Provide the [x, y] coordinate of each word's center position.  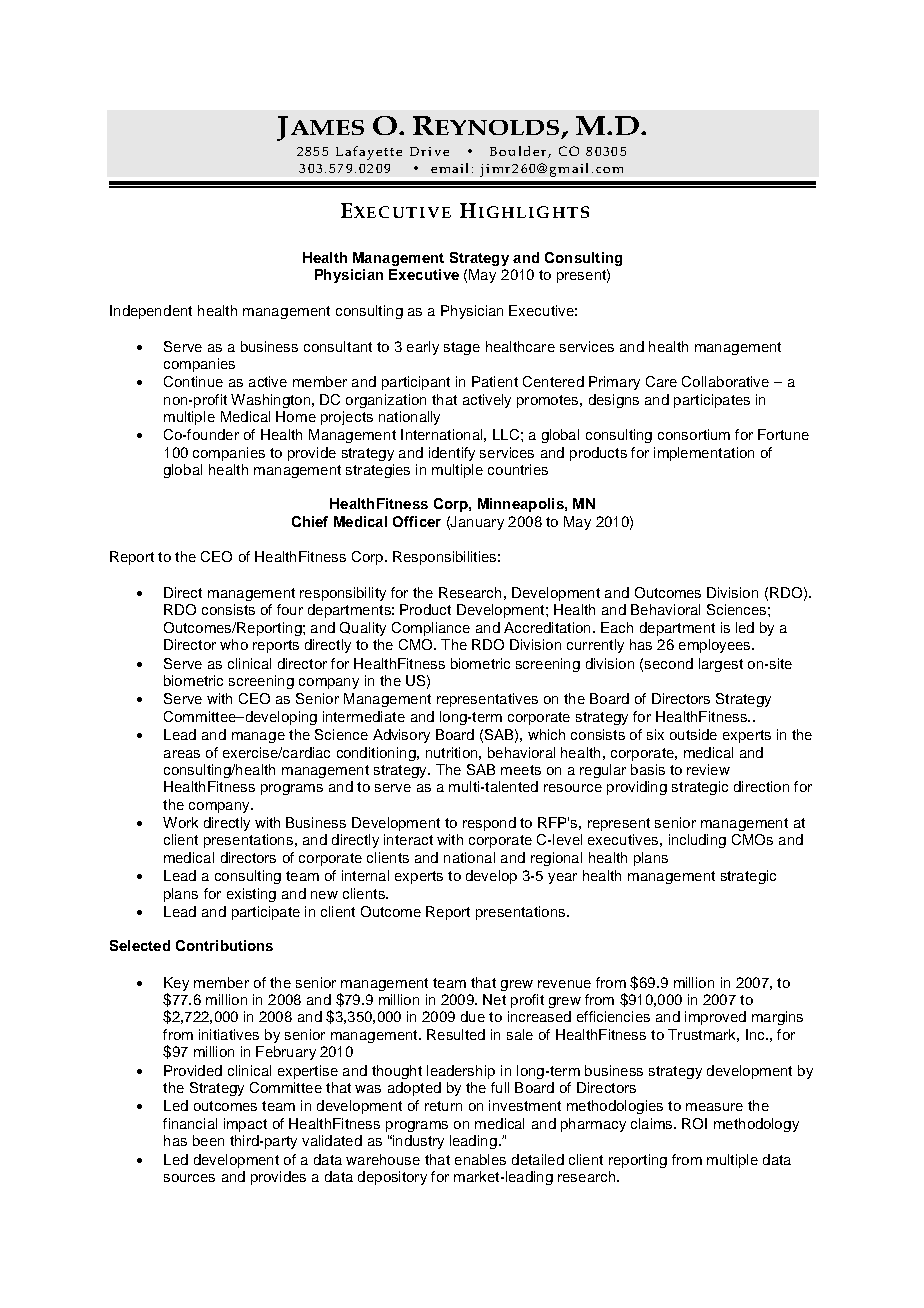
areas [182, 754]
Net [494, 999]
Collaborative [725, 381]
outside [693, 734]
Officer [417, 521]
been [208, 1140]
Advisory [401, 736]
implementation [704, 454]
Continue [193, 381]
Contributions [224, 945]
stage [462, 348]
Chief [310, 521]
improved [715, 1018]
